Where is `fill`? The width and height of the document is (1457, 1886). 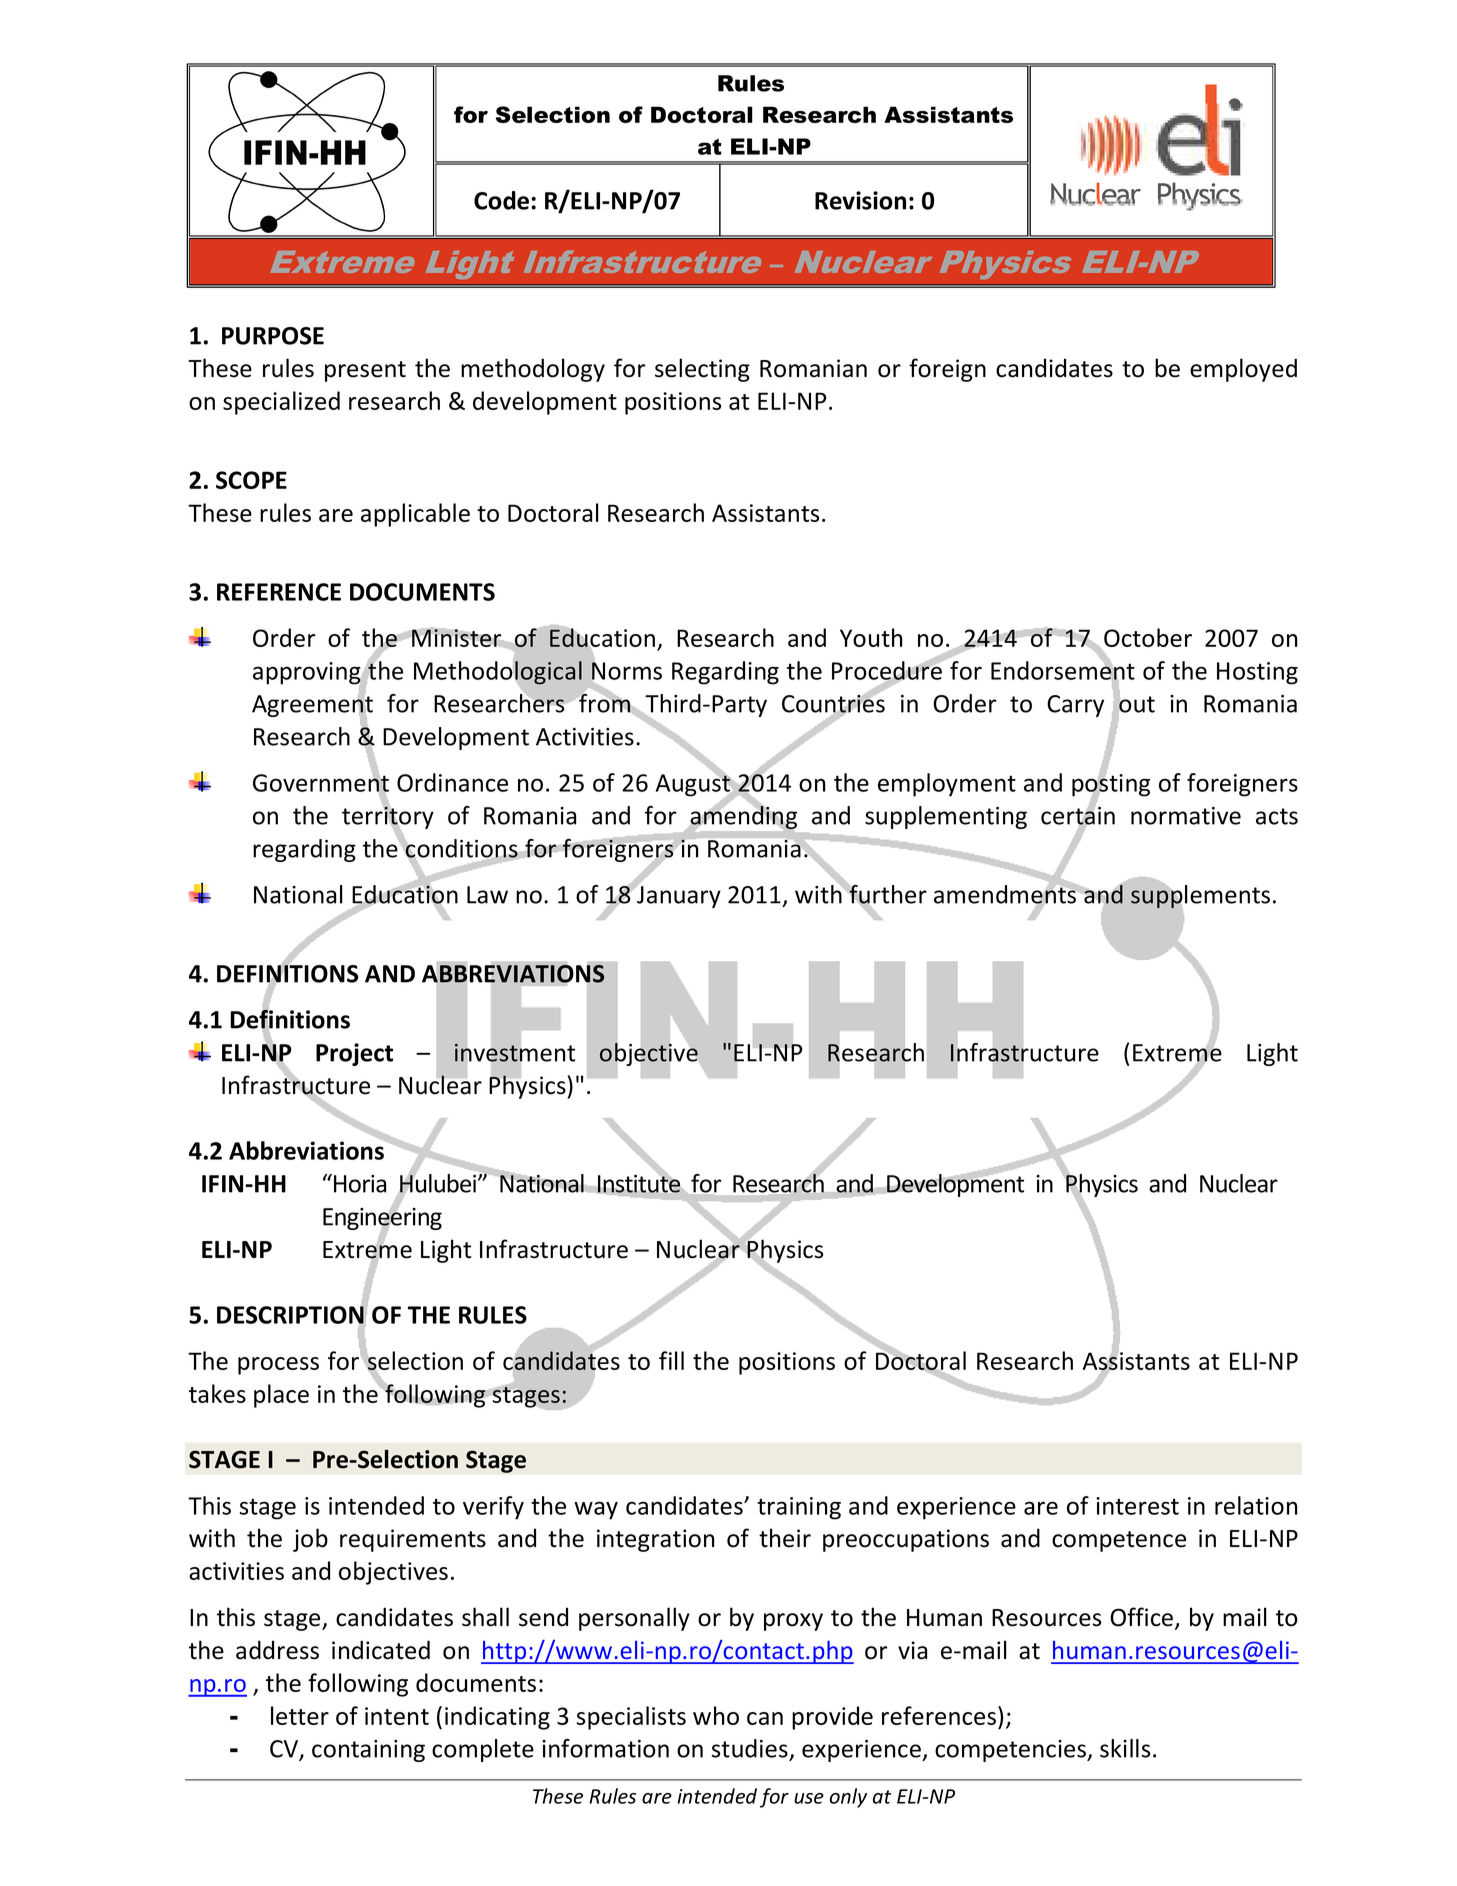 fill is located at coordinates (671, 1360).
